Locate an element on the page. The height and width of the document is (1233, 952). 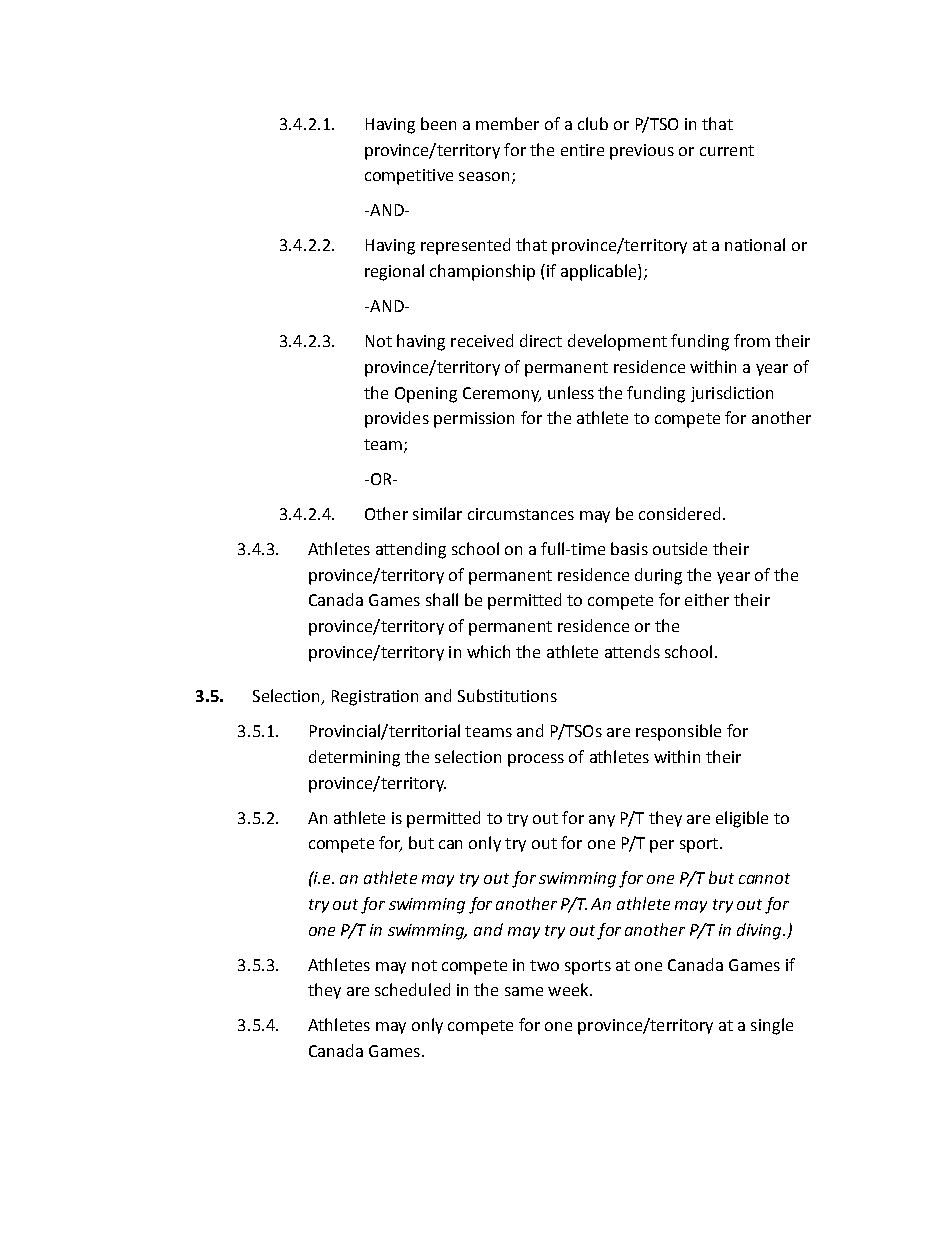
competitive is located at coordinates (409, 177).
